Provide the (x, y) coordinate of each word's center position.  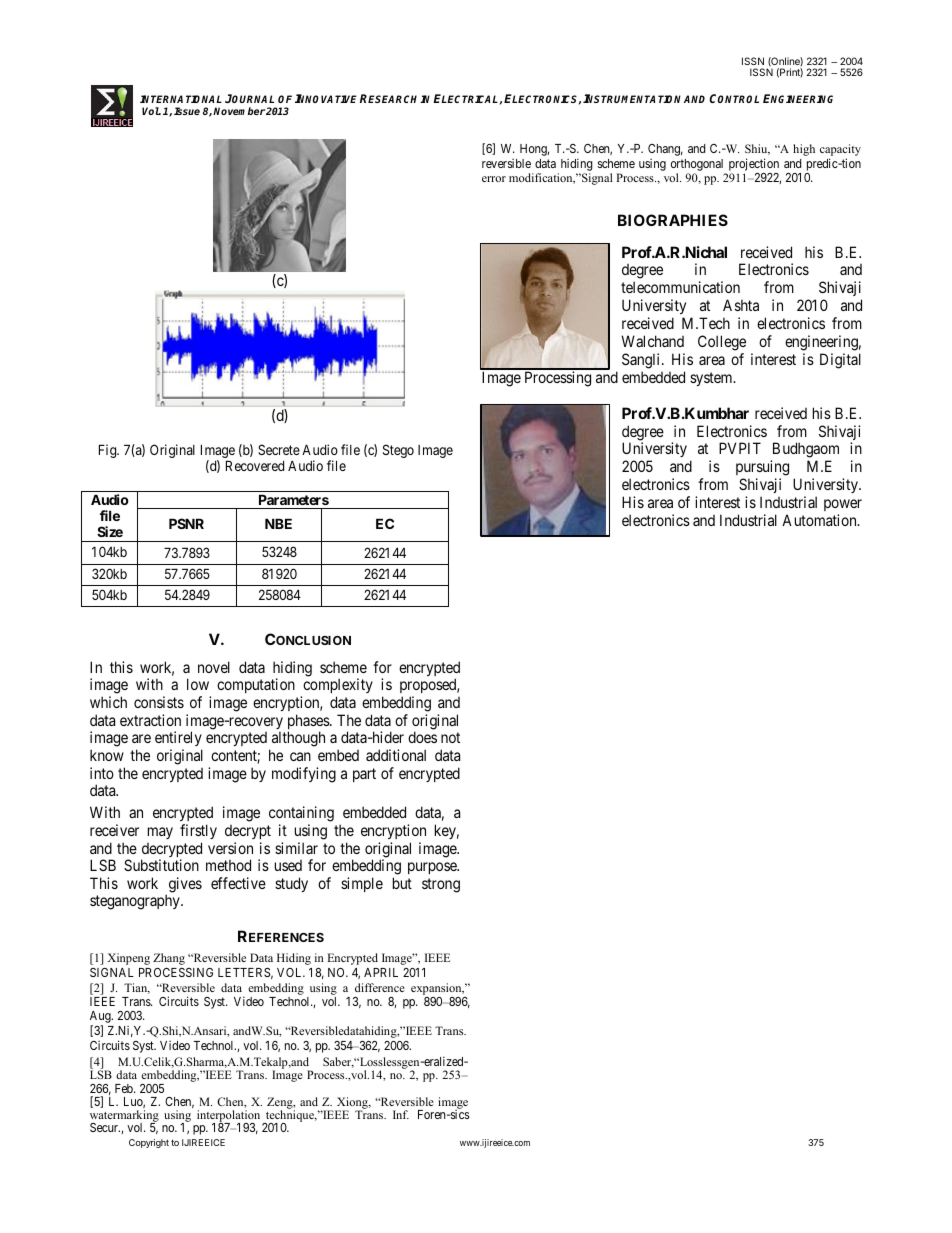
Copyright (149, 1143)
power (843, 505)
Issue (187, 111)
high (804, 150)
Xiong (352, 1104)
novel (214, 667)
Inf (401, 1114)
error (494, 179)
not (450, 737)
